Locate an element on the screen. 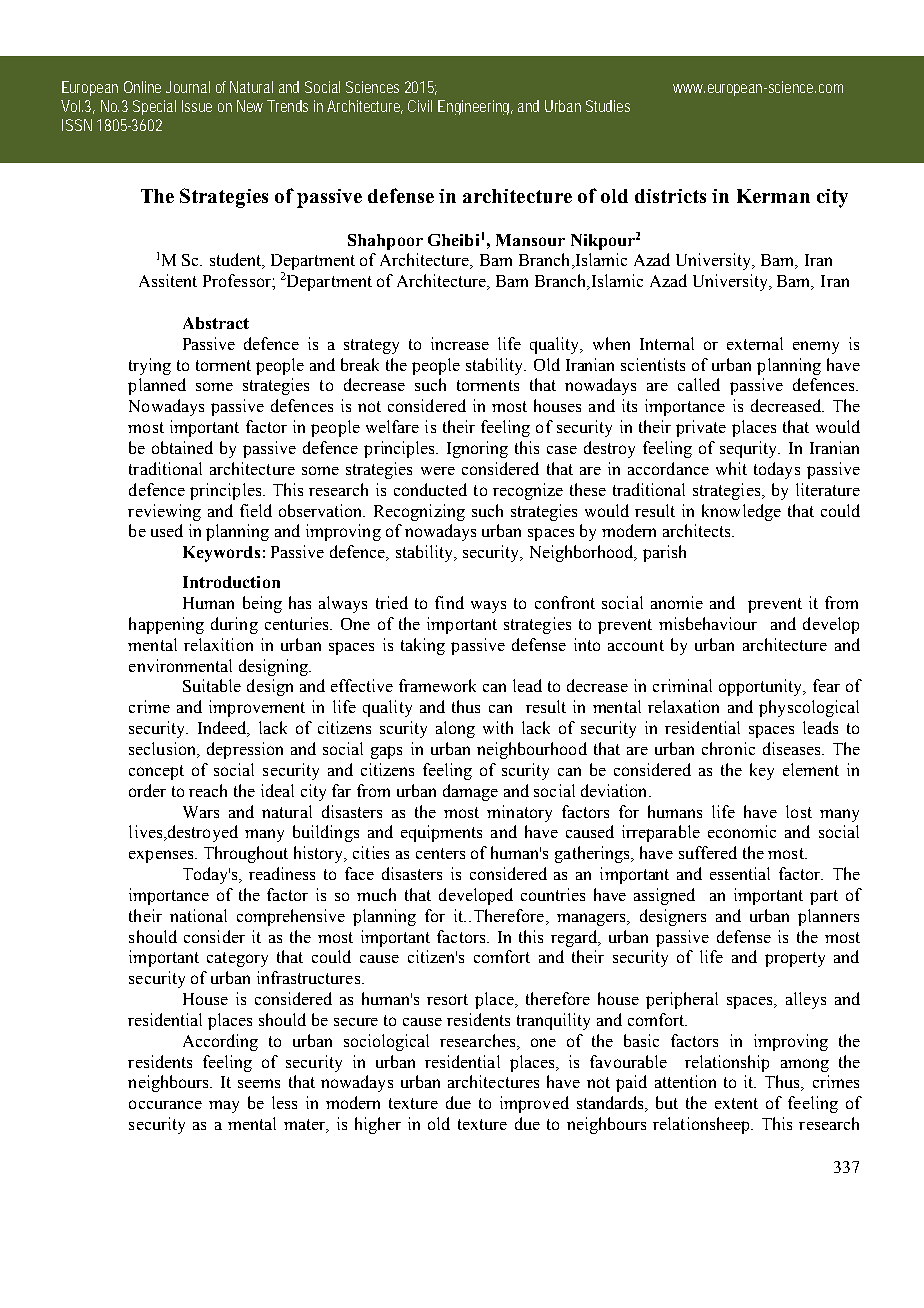  increase is located at coordinates (460, 343).
